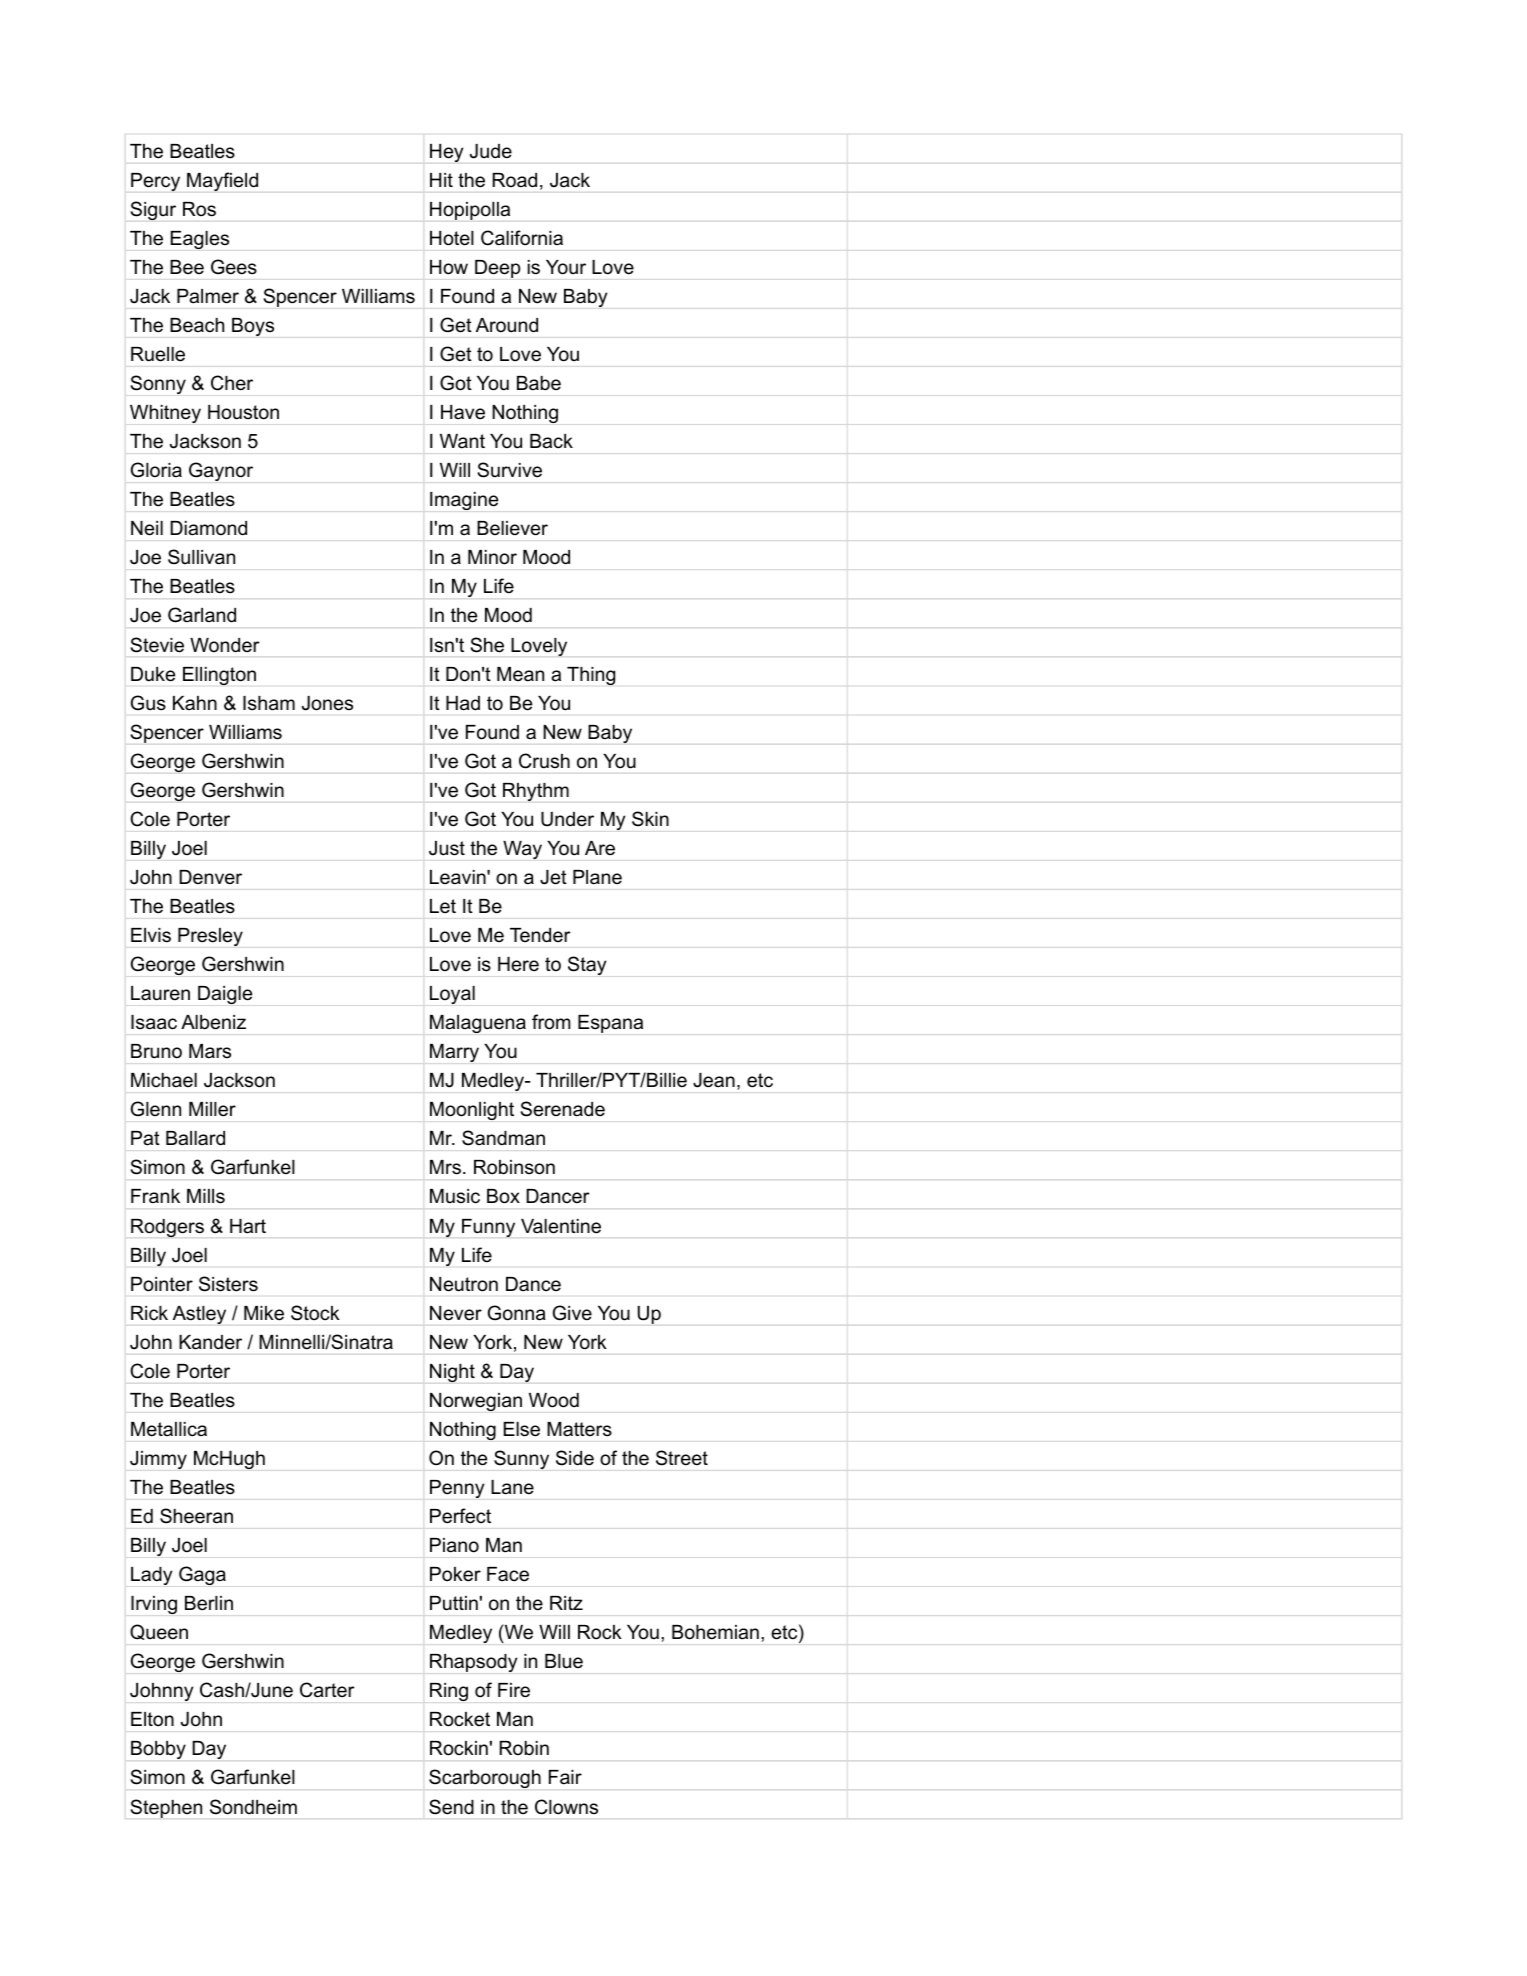 This document has height=1976, width=1527. What do you see at coordinates (199, 209) in the document?
I see `Ros` at bounding box center [199, 209].
